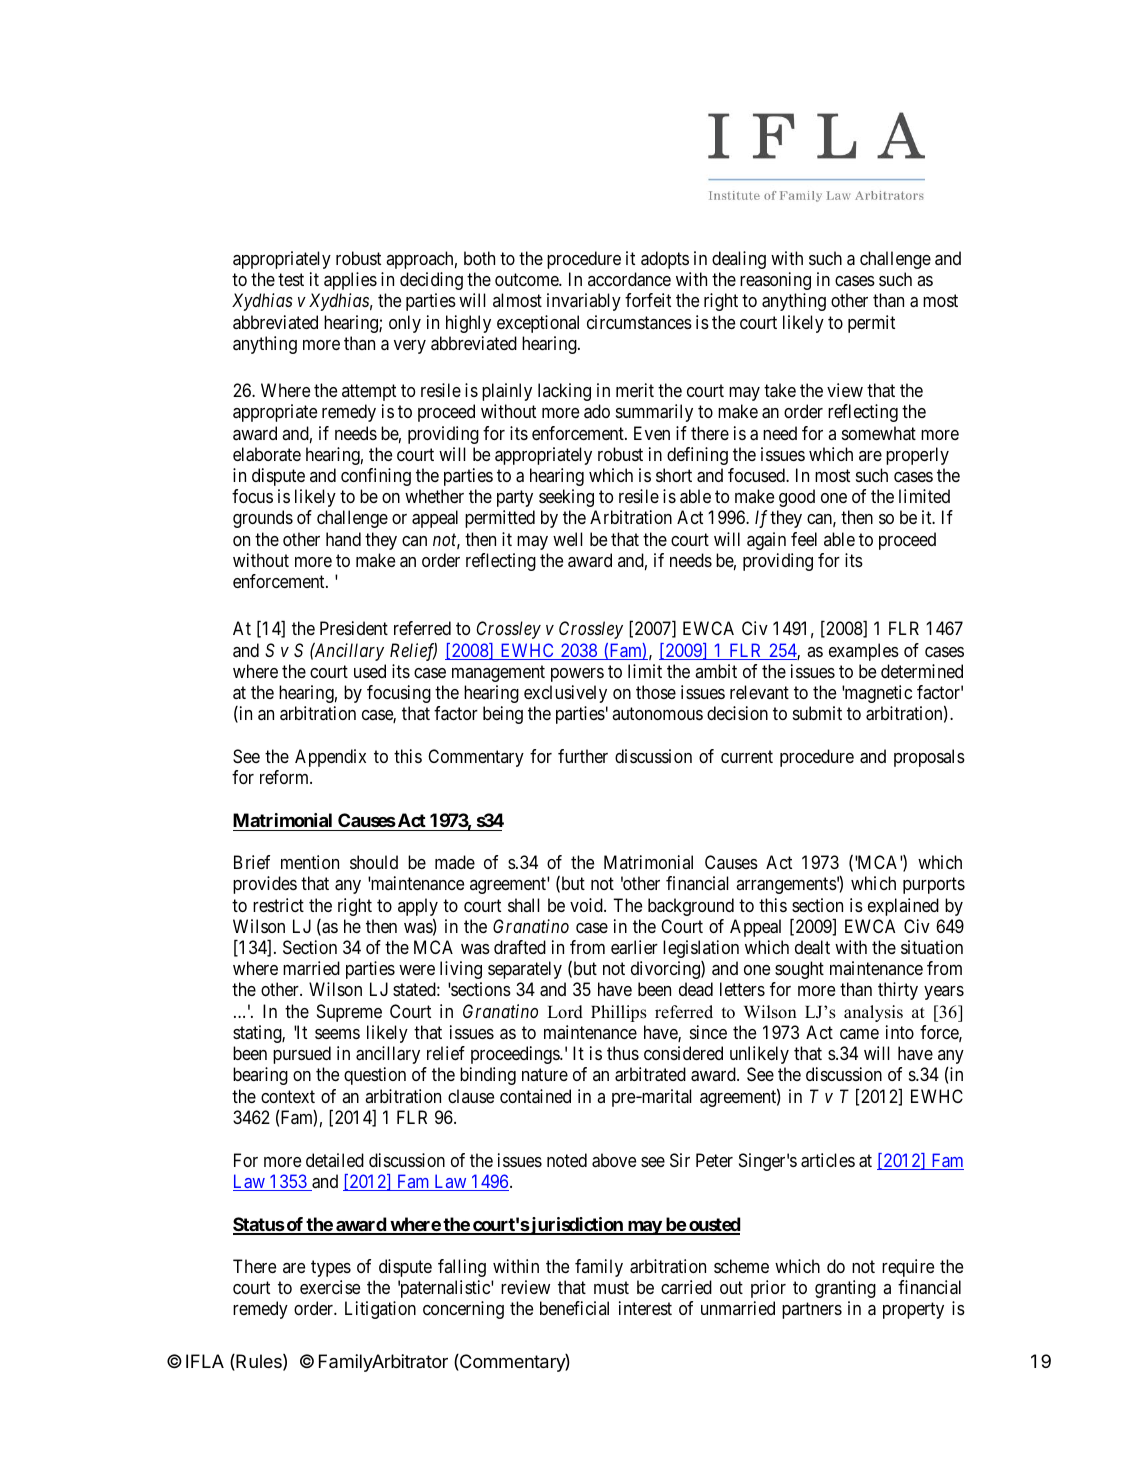  I want to click on well, so click(567, 539).
